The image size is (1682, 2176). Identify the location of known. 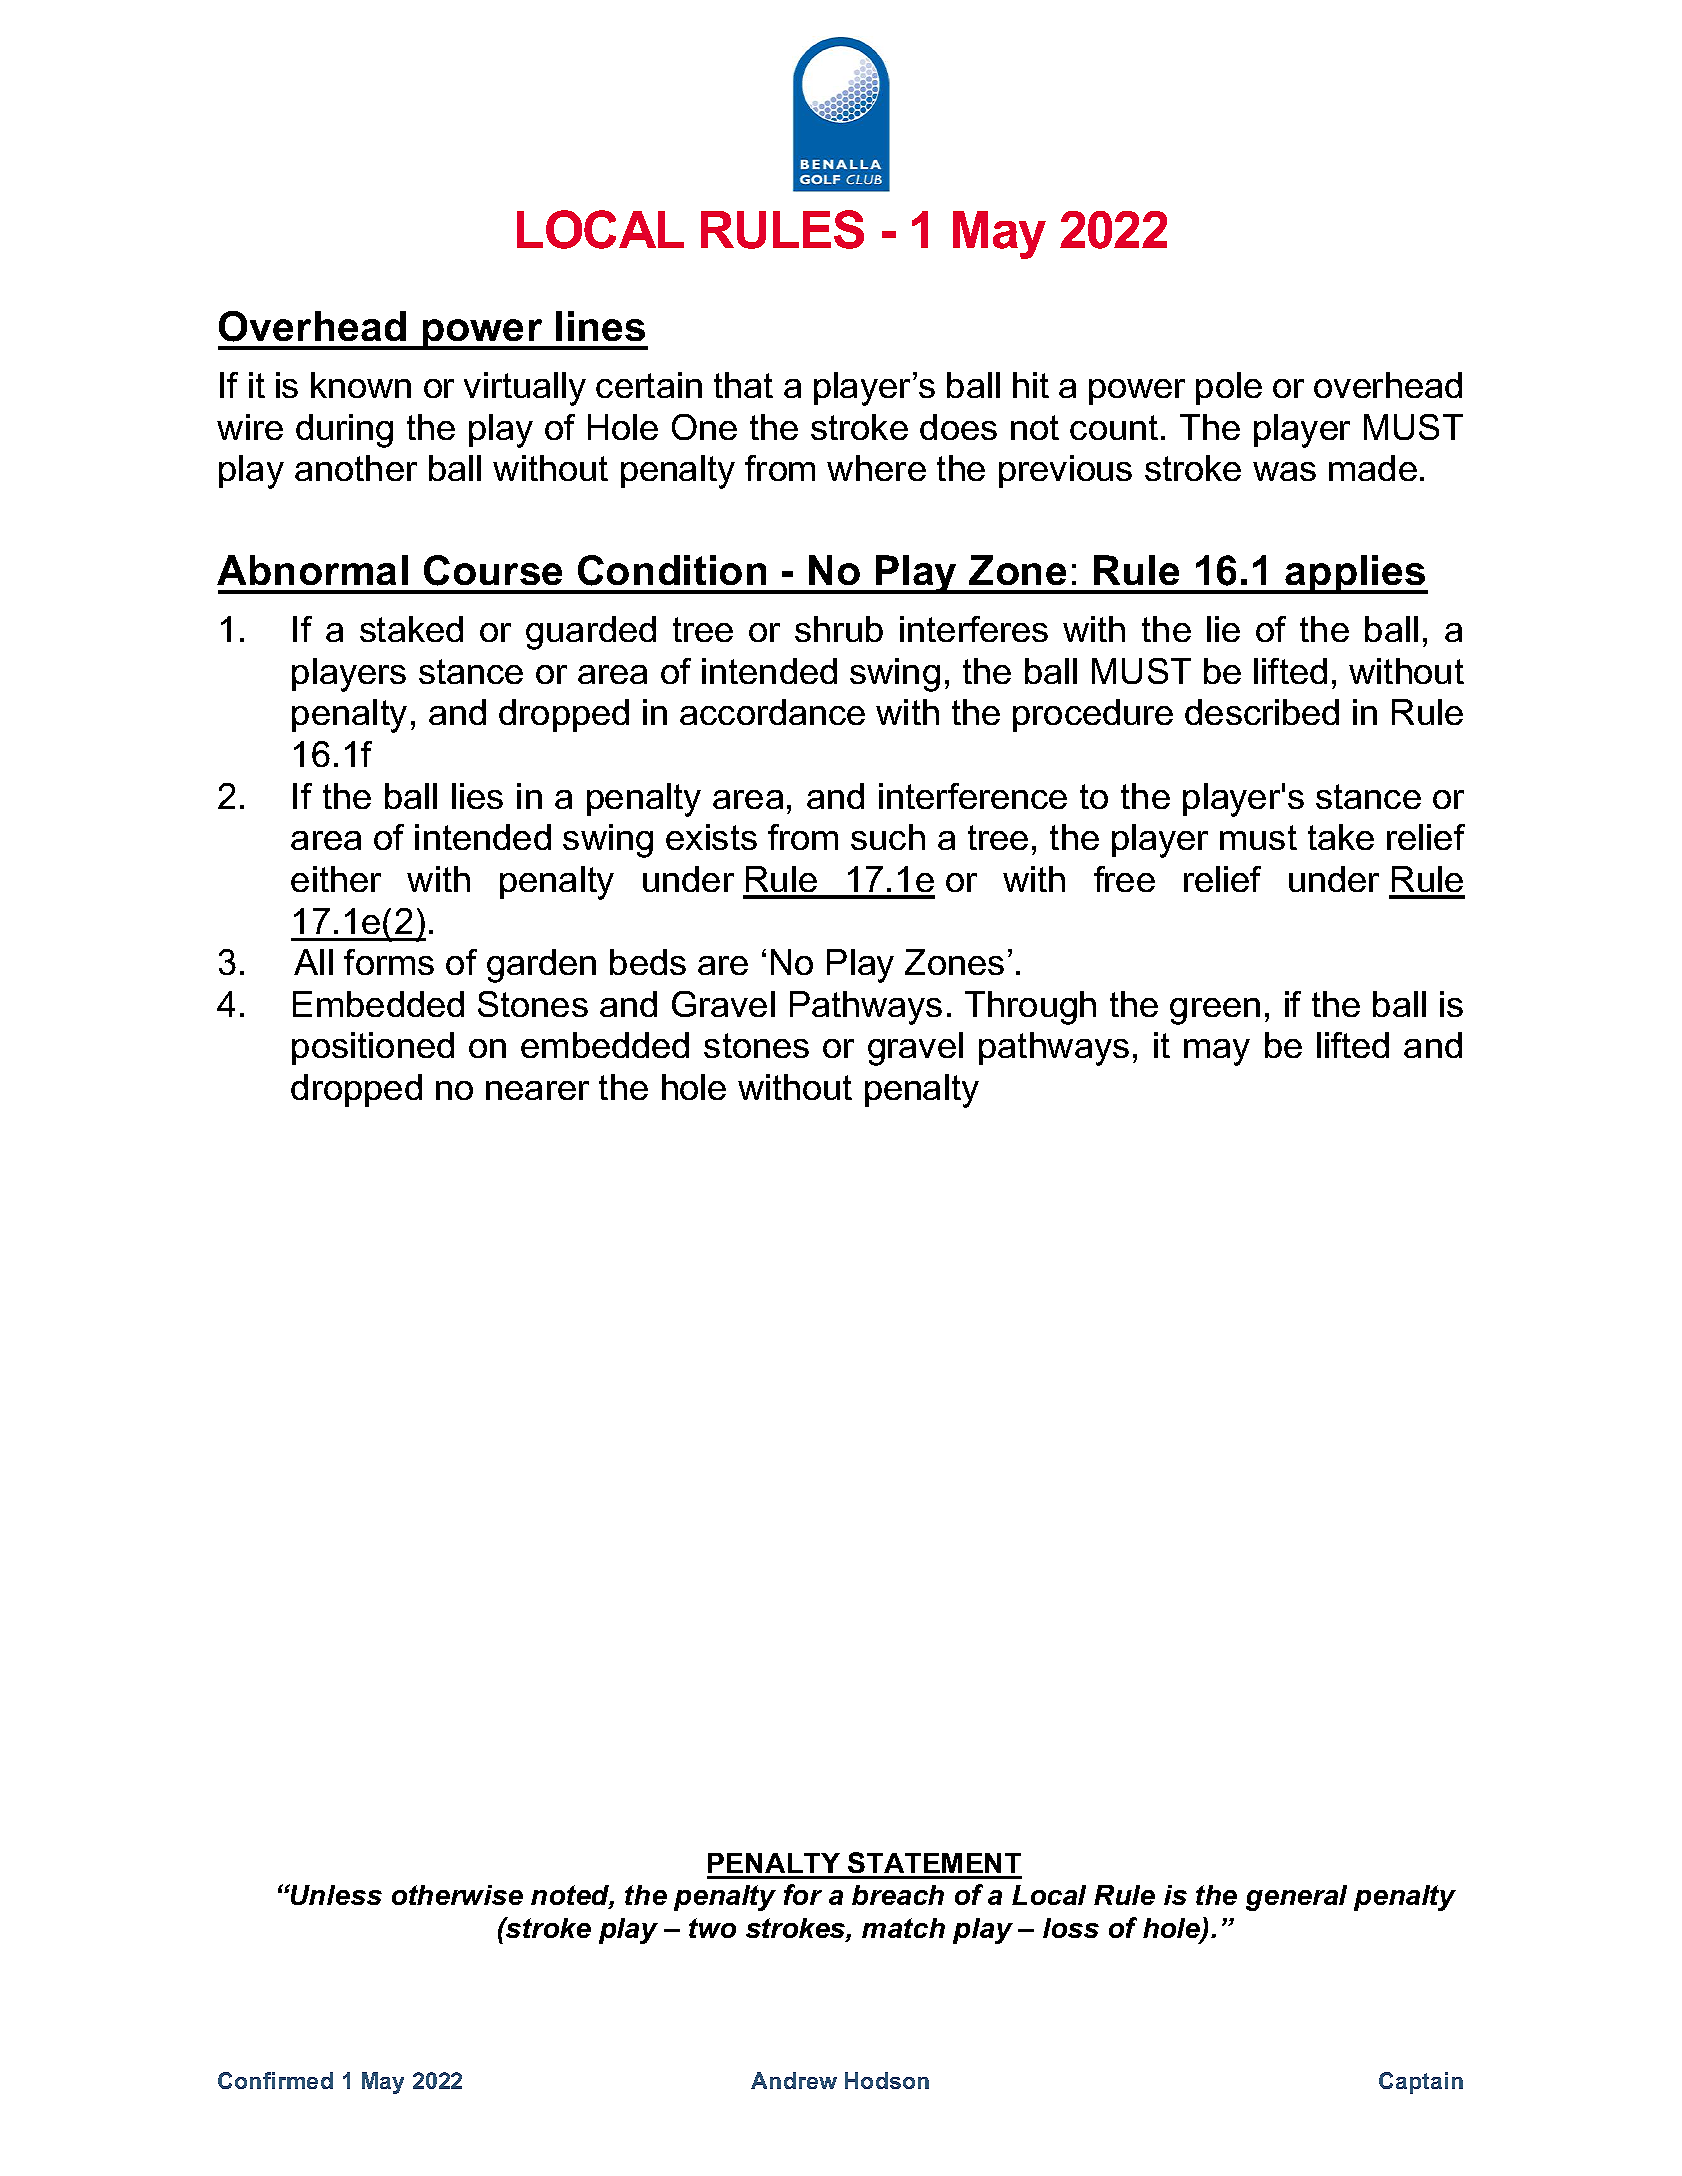
(361, 385).
